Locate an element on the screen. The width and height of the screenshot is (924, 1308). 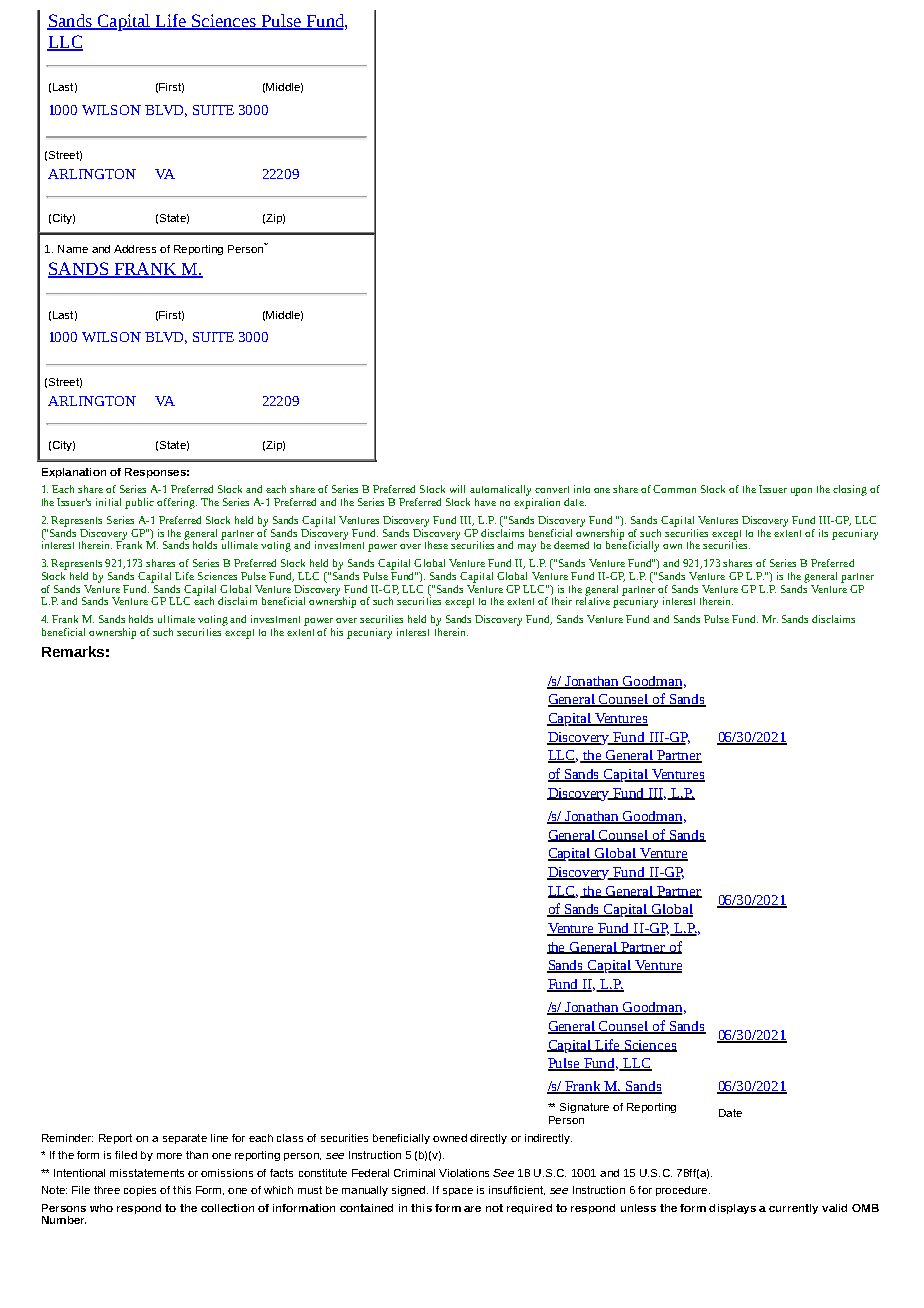
will is located at coordinates (457, 489).
